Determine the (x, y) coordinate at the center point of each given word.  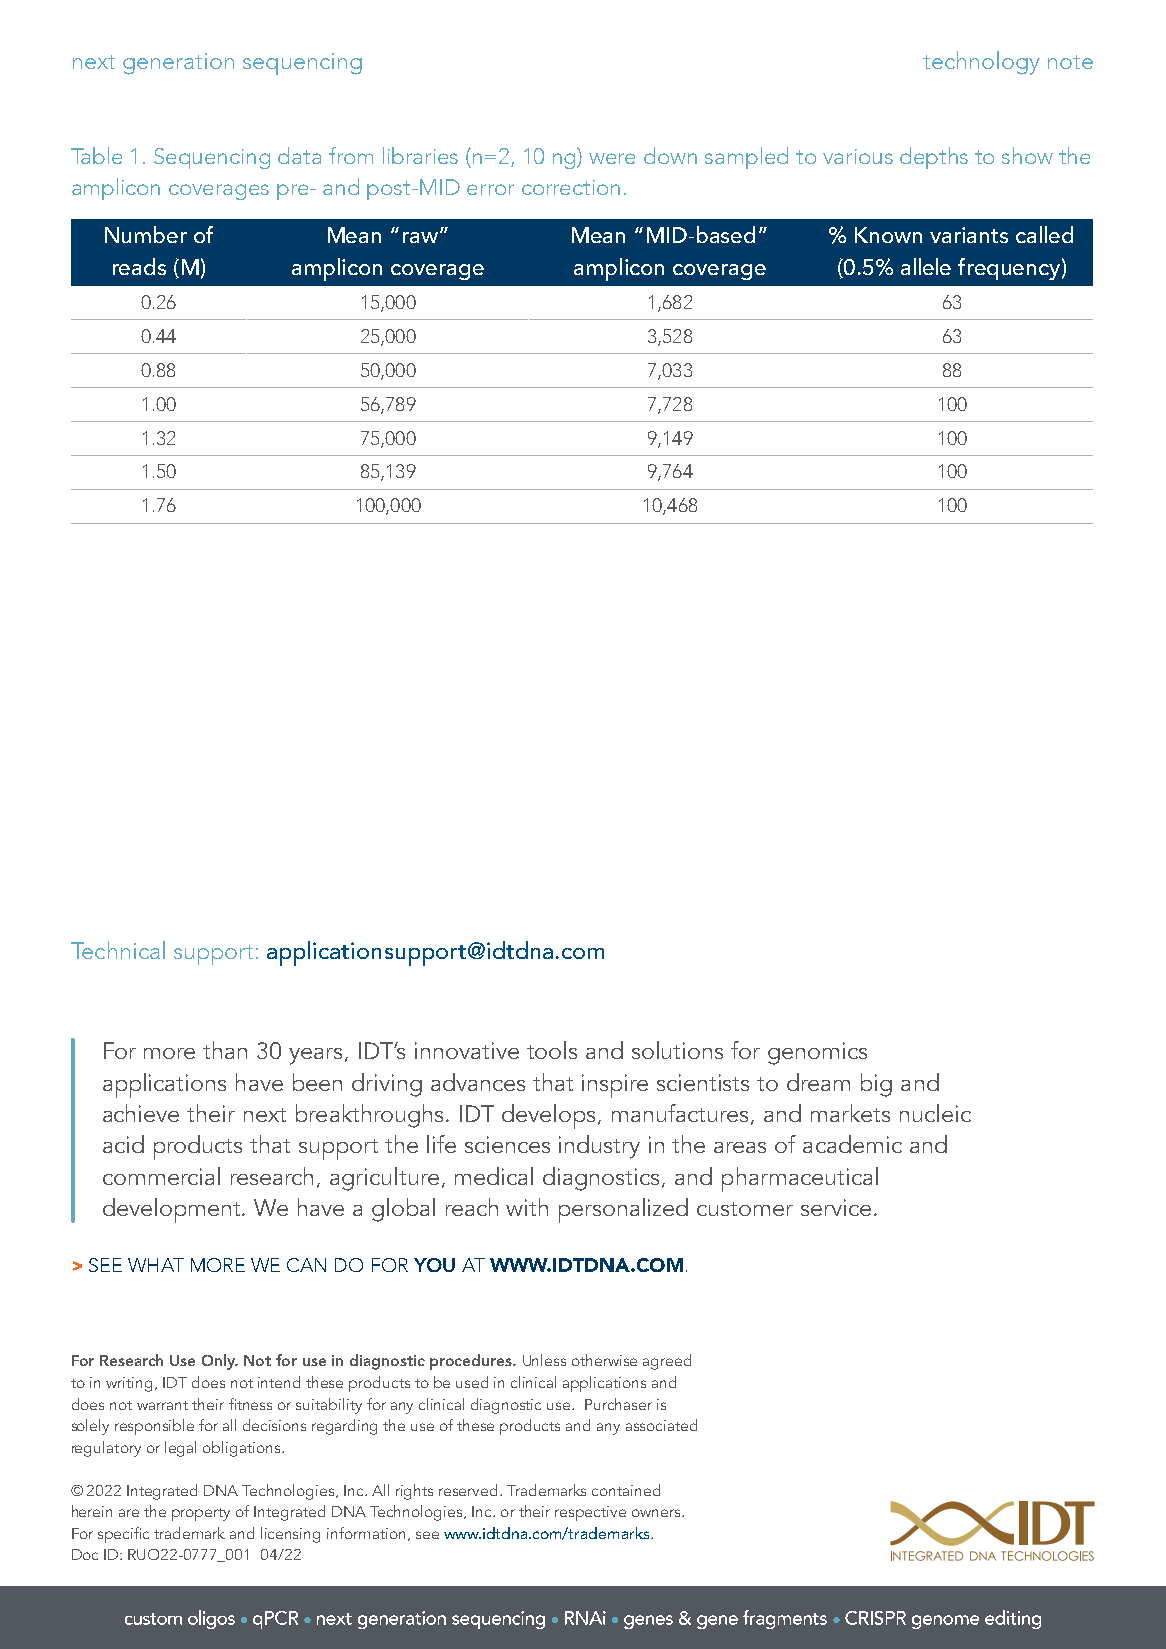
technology (981, 63)
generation (178, 64)
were (612, 158)
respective (590, 1513)
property (201, 1514)
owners (657, 1513)
